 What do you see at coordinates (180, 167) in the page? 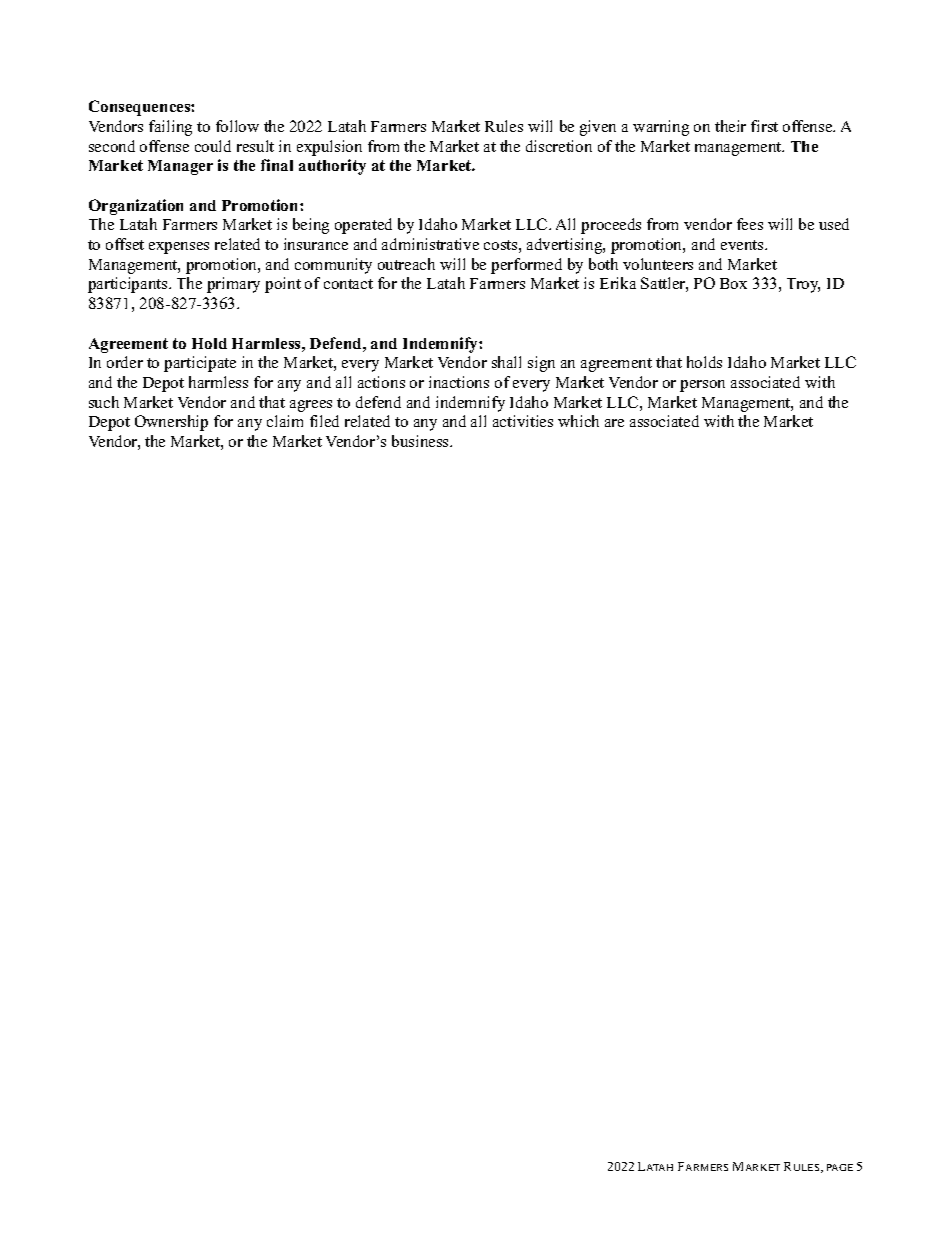
I see `Manager` at bounding box center [180, 167].
